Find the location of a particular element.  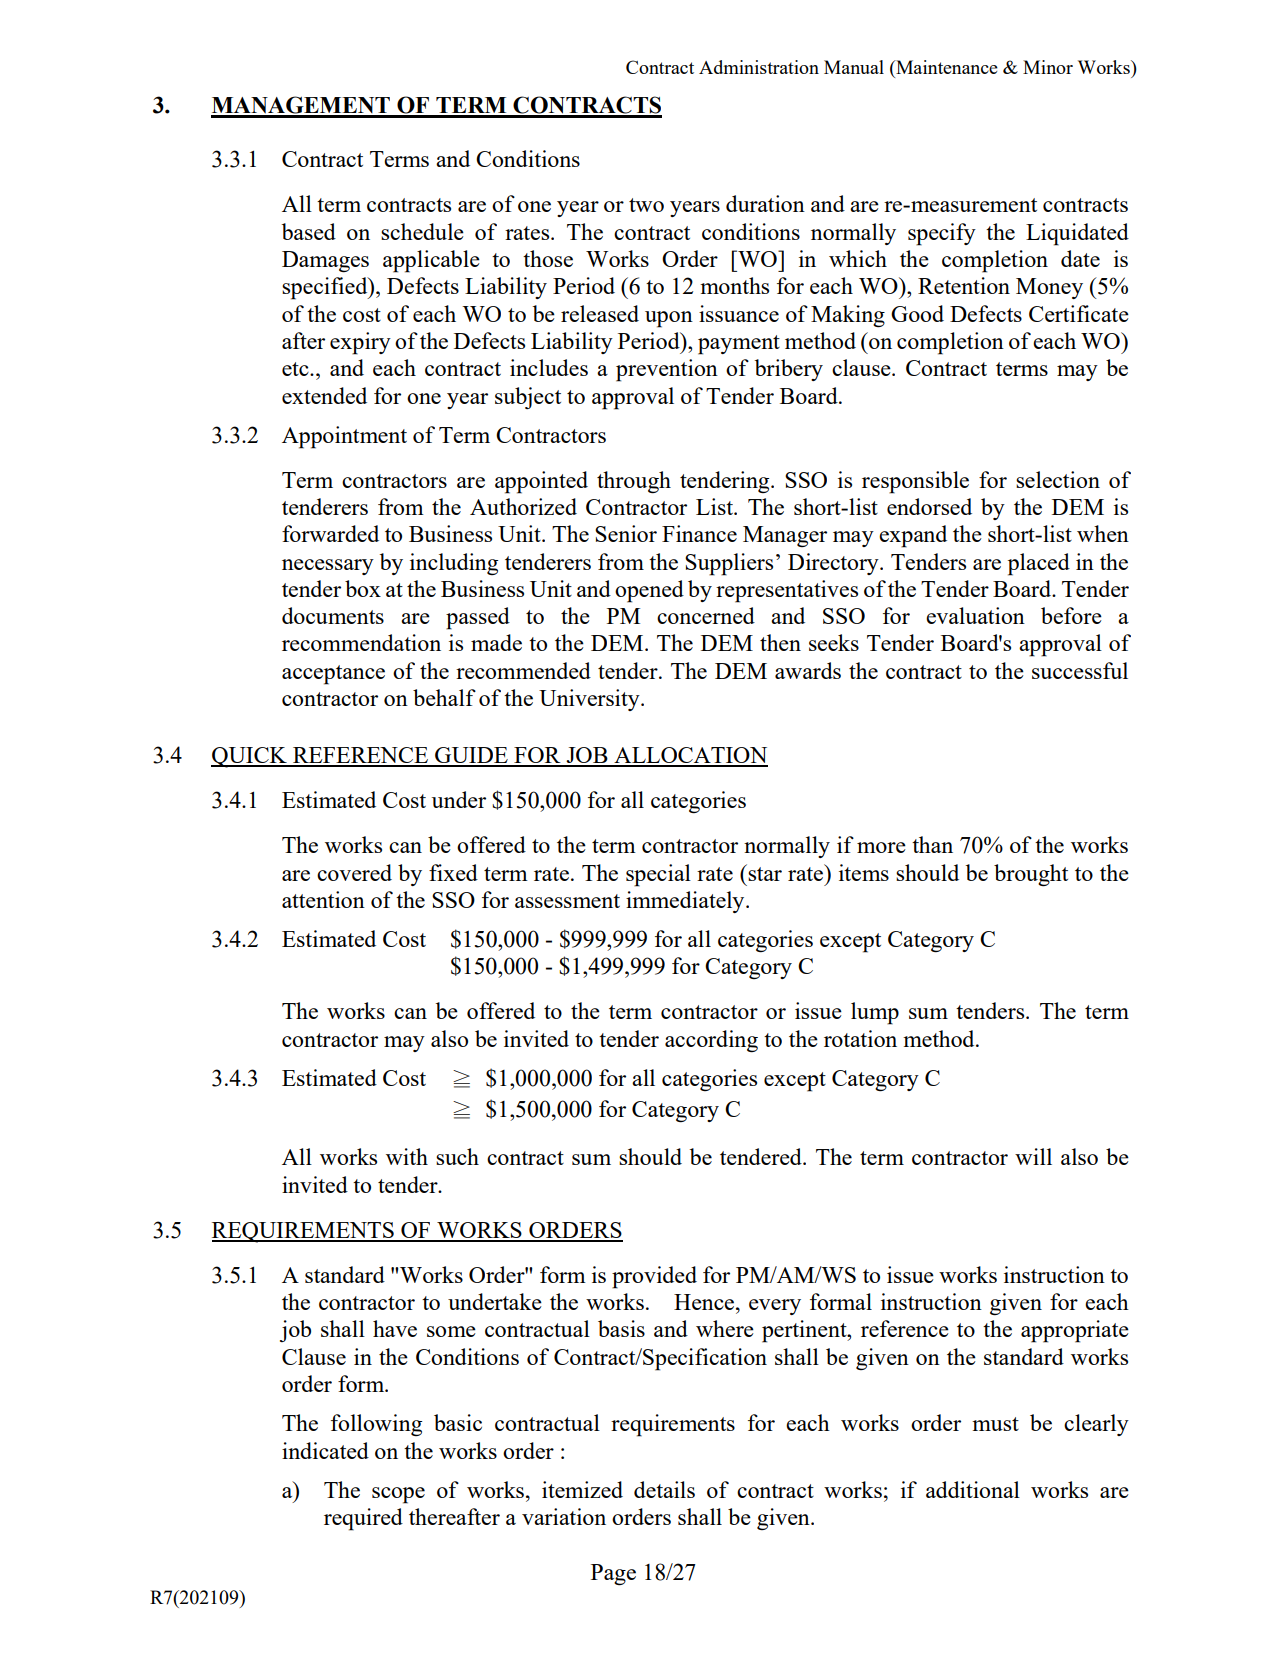

provided is located at coordinates (654, 1277).
